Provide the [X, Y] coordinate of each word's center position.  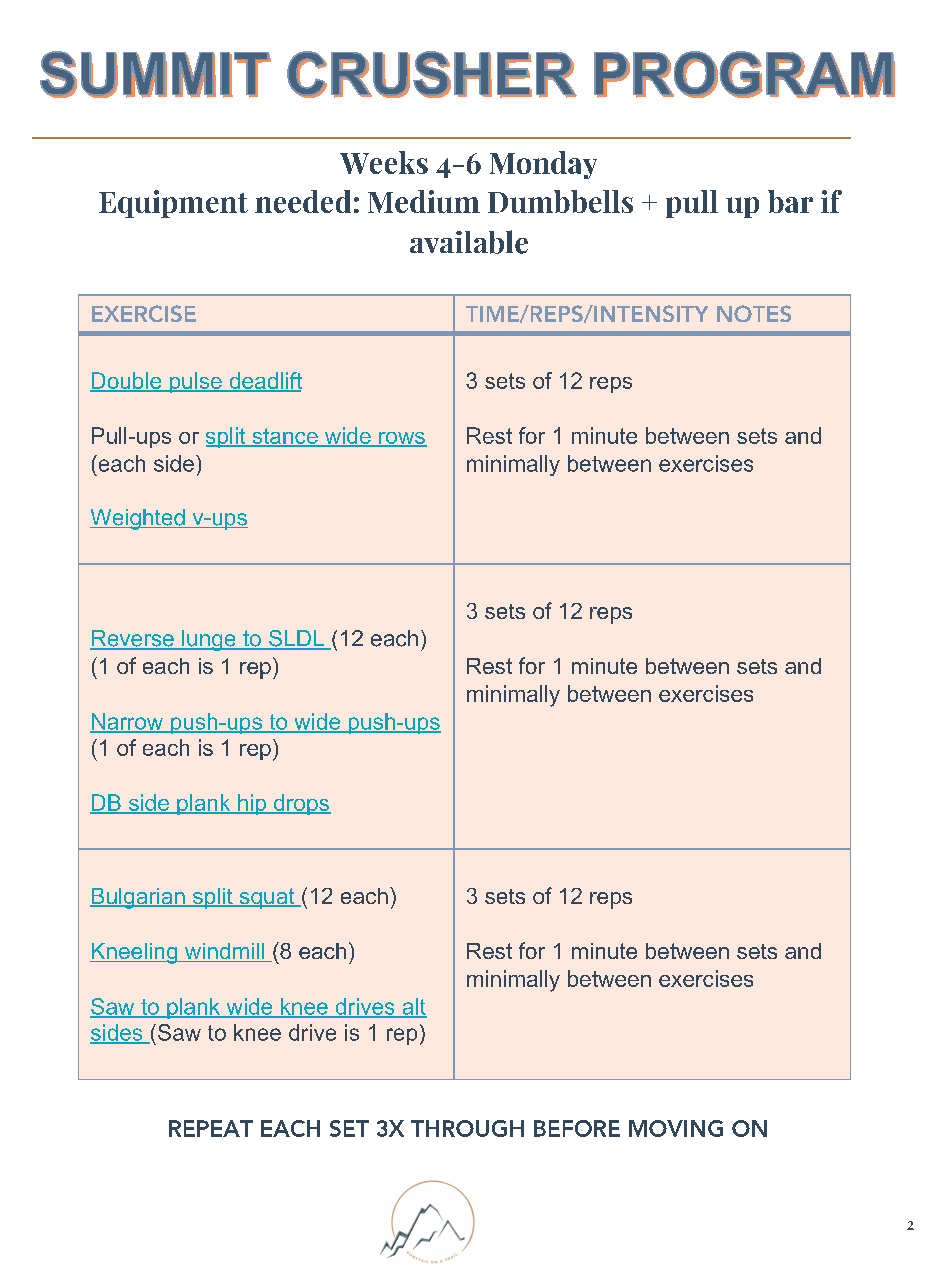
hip [252, 804]
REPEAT [211, 1128]
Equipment [173, 204]
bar [790, 201]
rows [402, 439]
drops [301, 804]
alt [413, 1007]
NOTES [754, 313]
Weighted [138, 519]
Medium [424, 201]
